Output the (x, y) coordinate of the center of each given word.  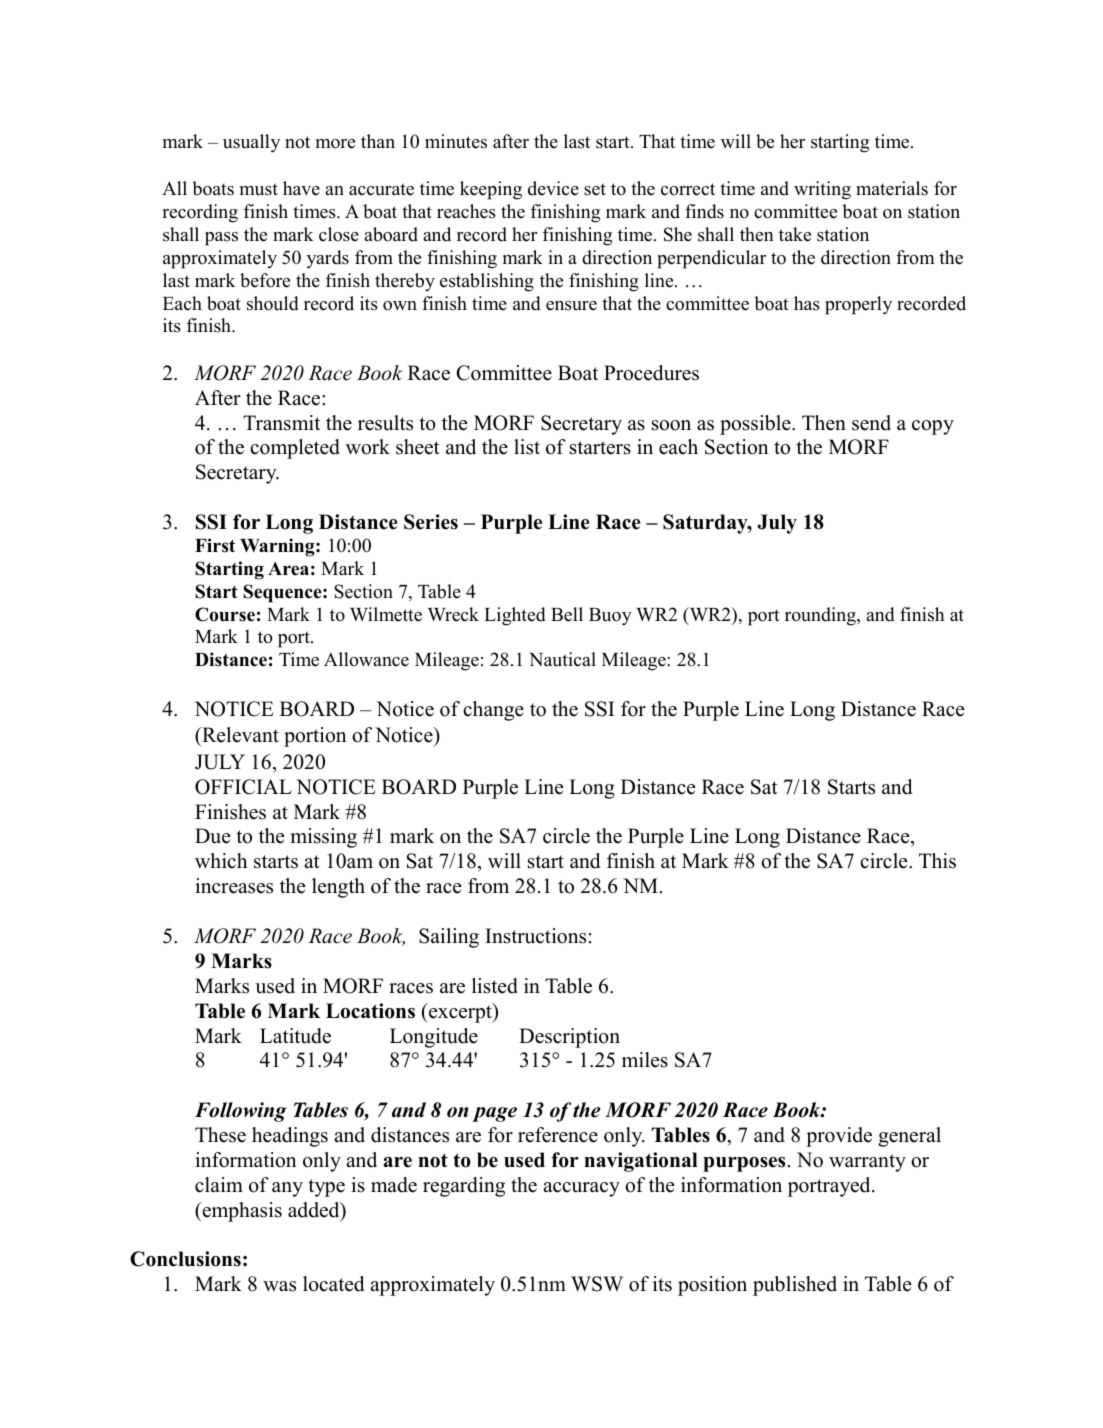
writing (822, 190)
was (279, 1286)
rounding (821, 616)
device (553, 188)
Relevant (239, 735)
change (493, 711)
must (259, 189)
